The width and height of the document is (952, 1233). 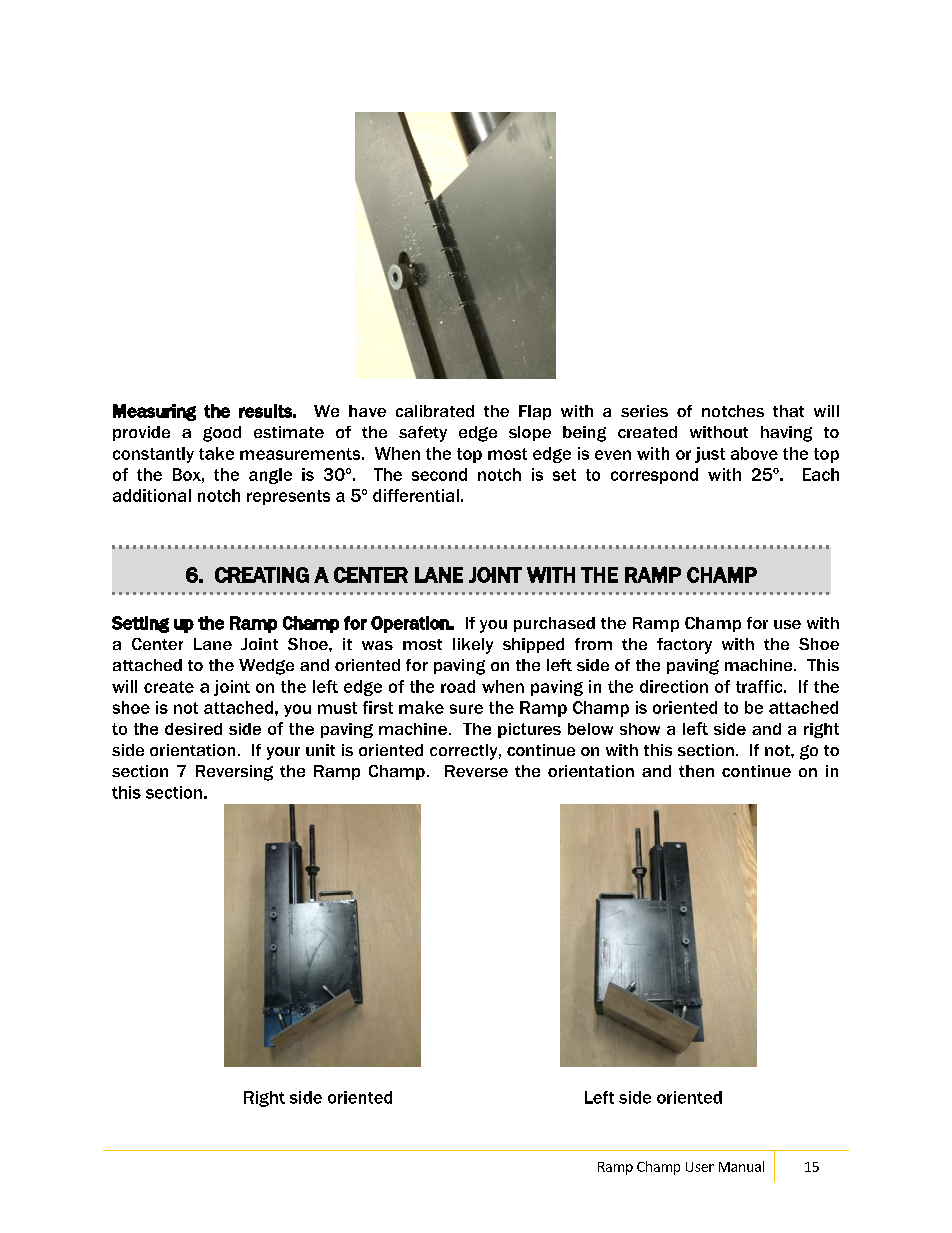 I want to click on Reverse, so click(x=476, y=771).
